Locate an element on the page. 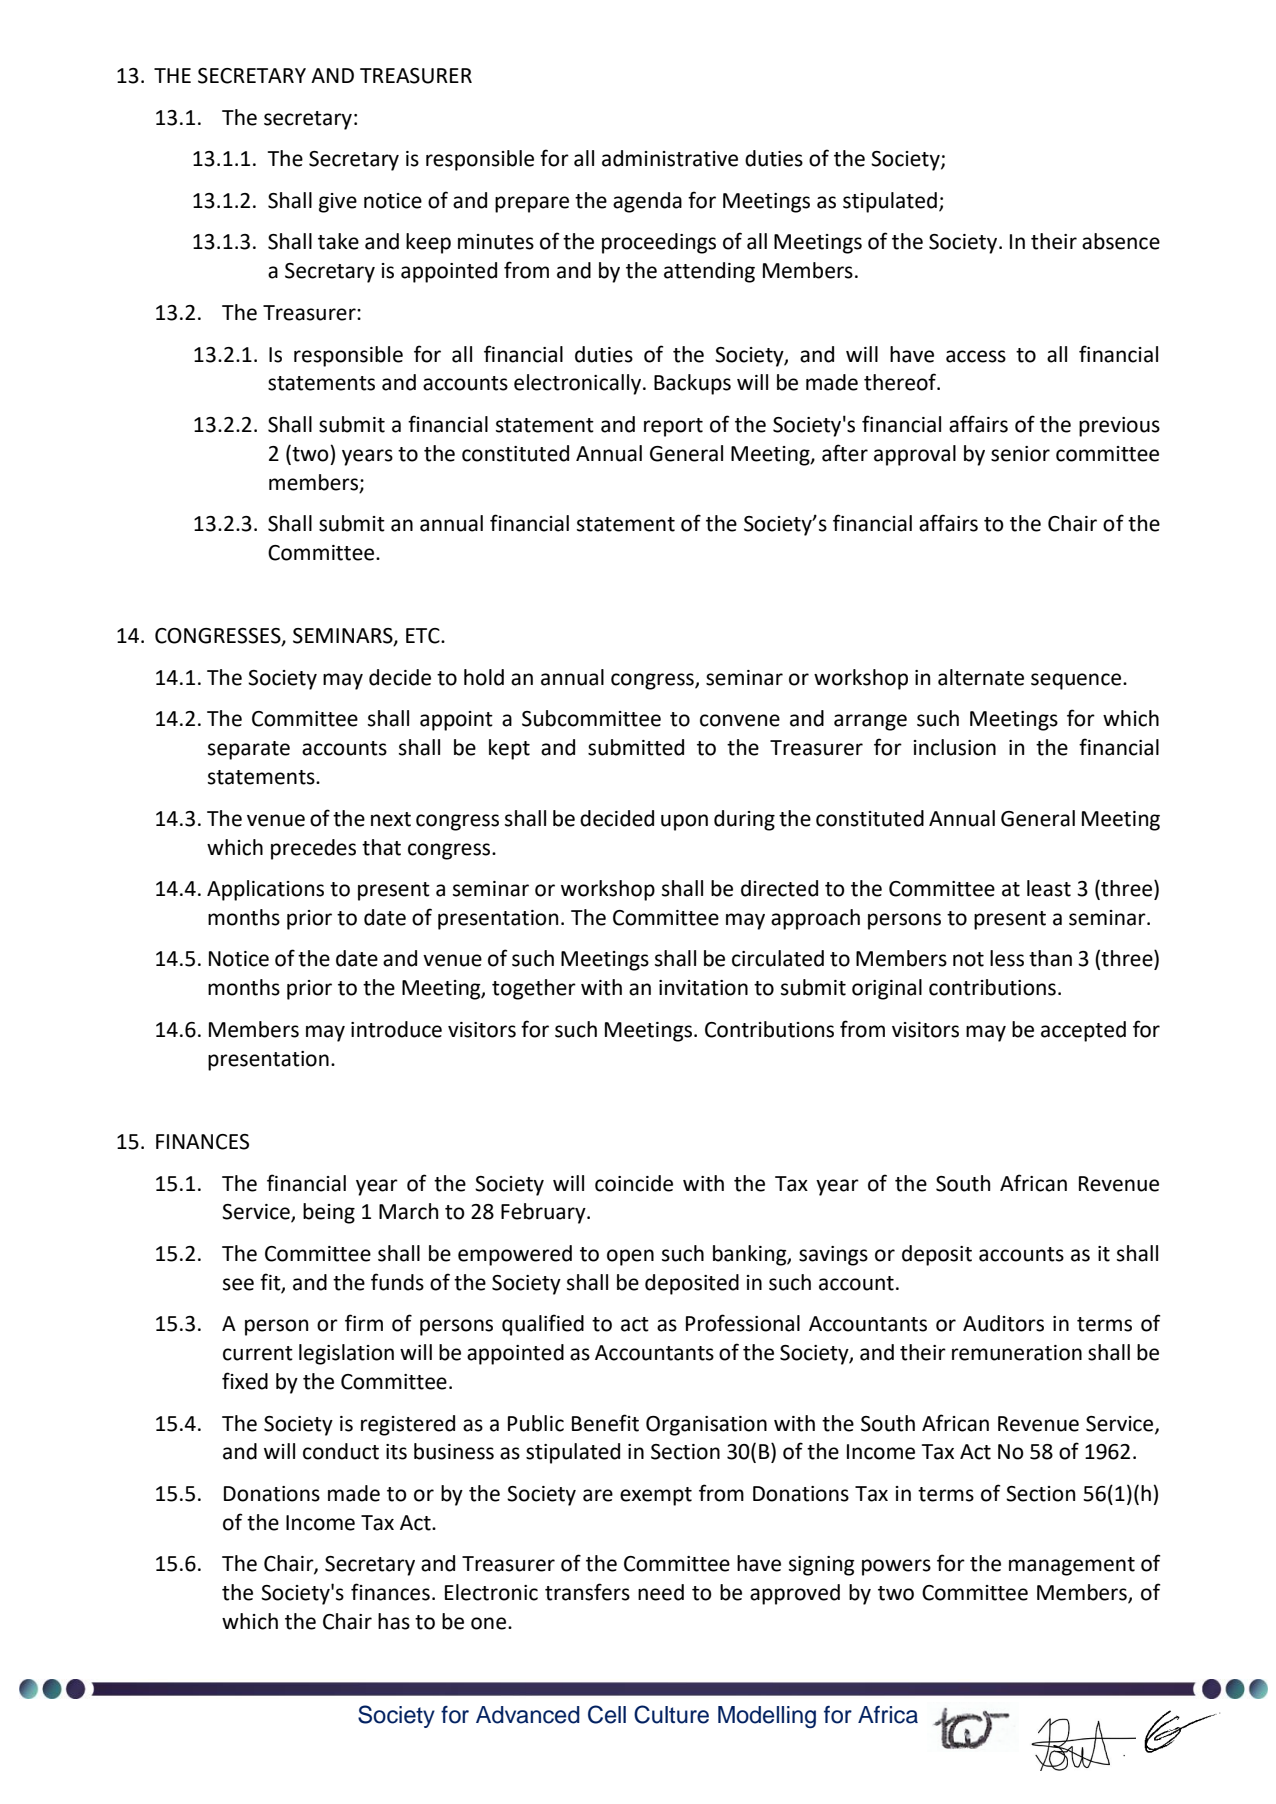 The width and height of the document is (1276, 1804). ETC is located at coordinates (424, 636).
